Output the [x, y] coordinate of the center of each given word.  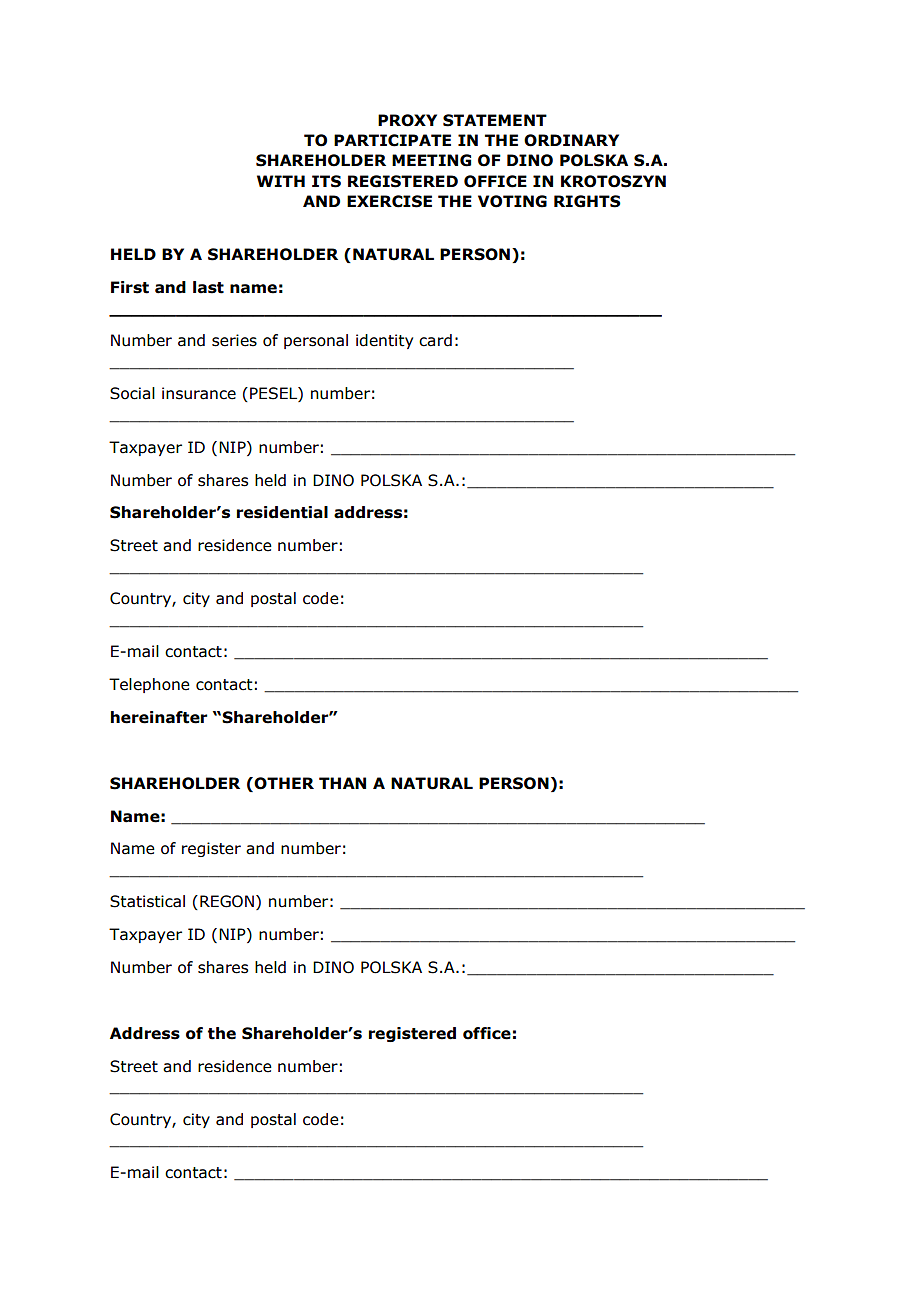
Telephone [149, 685]
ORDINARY [571, 140]
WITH [281, 181]
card [435, 340]
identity [384, 341]
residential [282, 512]
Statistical [147, 901]
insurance [199, 393]
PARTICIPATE [392, 140]
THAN [342, 783]
